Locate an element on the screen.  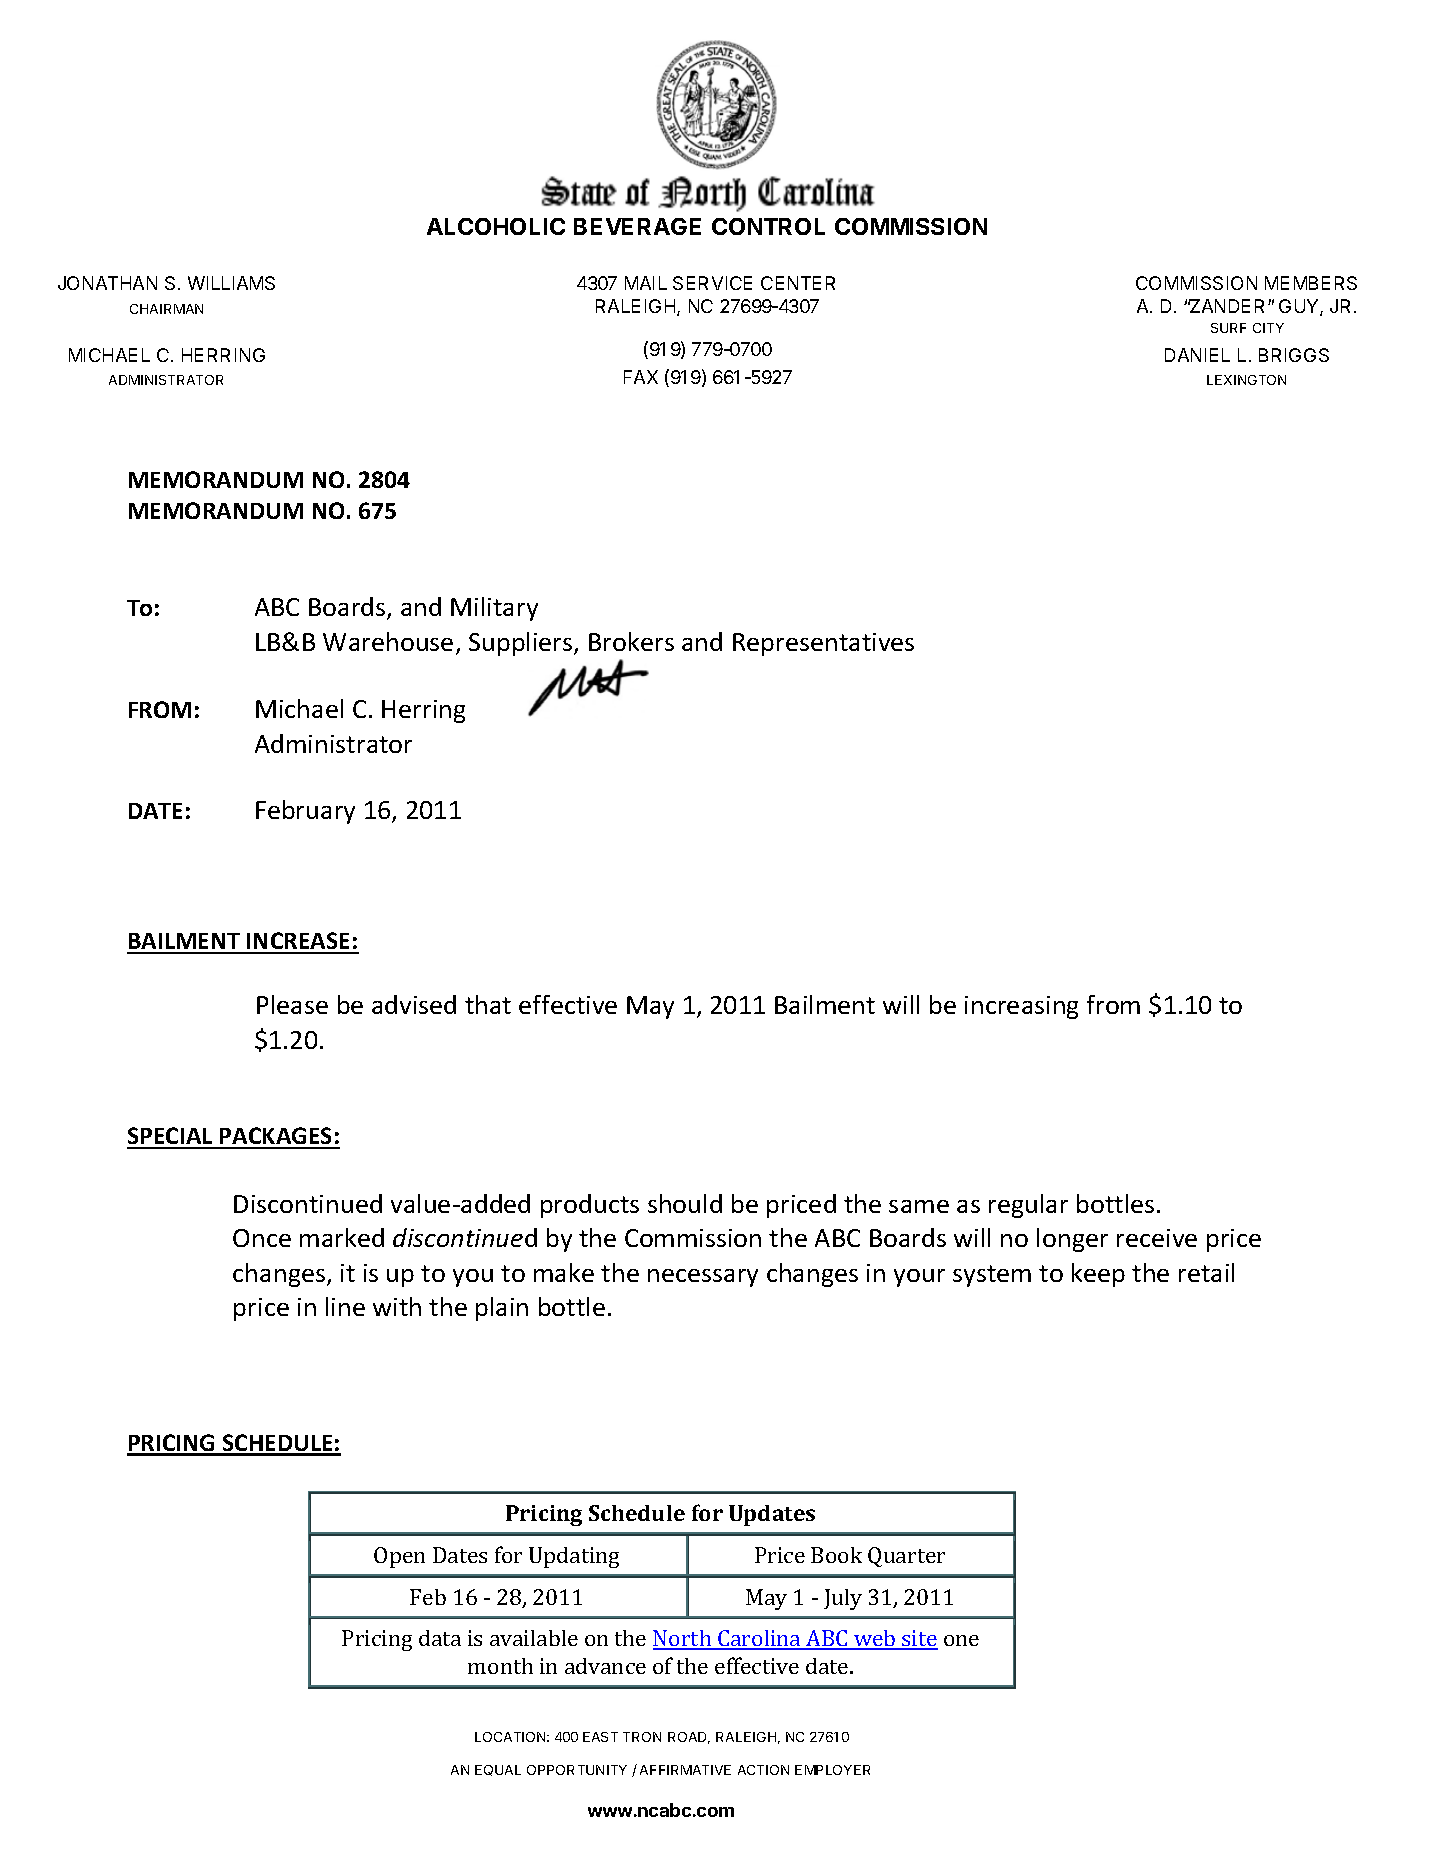
line is located at coordinates (345, 1306).
